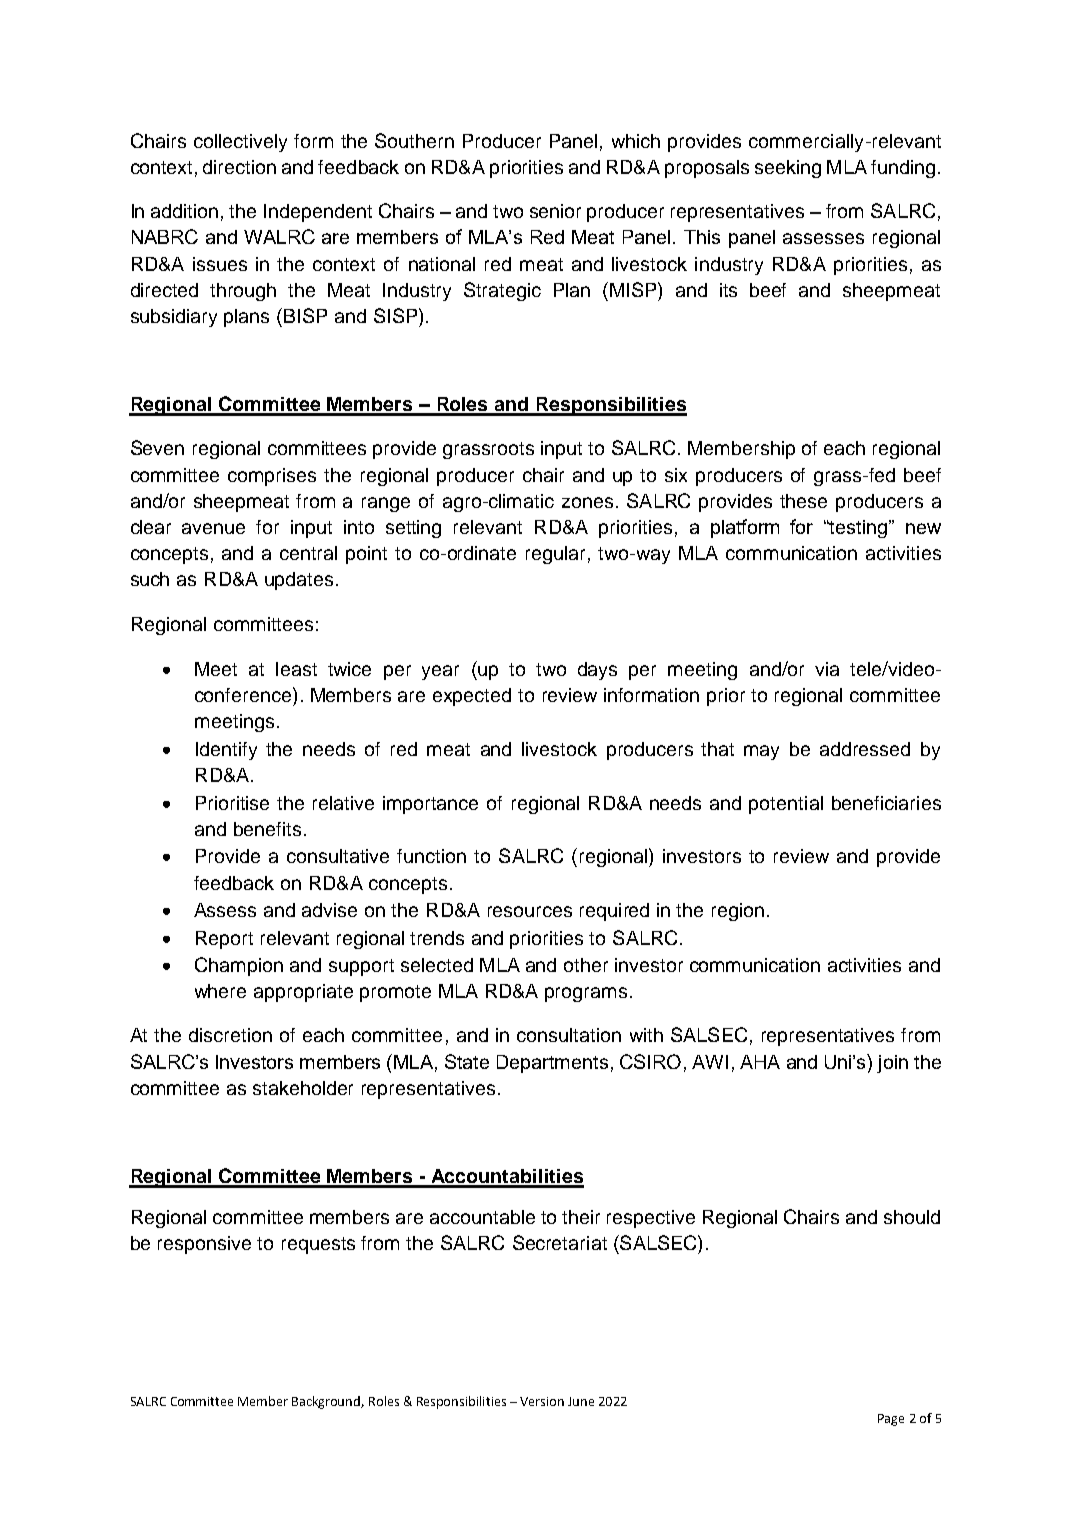  What do you see at coordinates (204, 1245) in the image?
I see `responsive` at bounding box center [204, 1245].
